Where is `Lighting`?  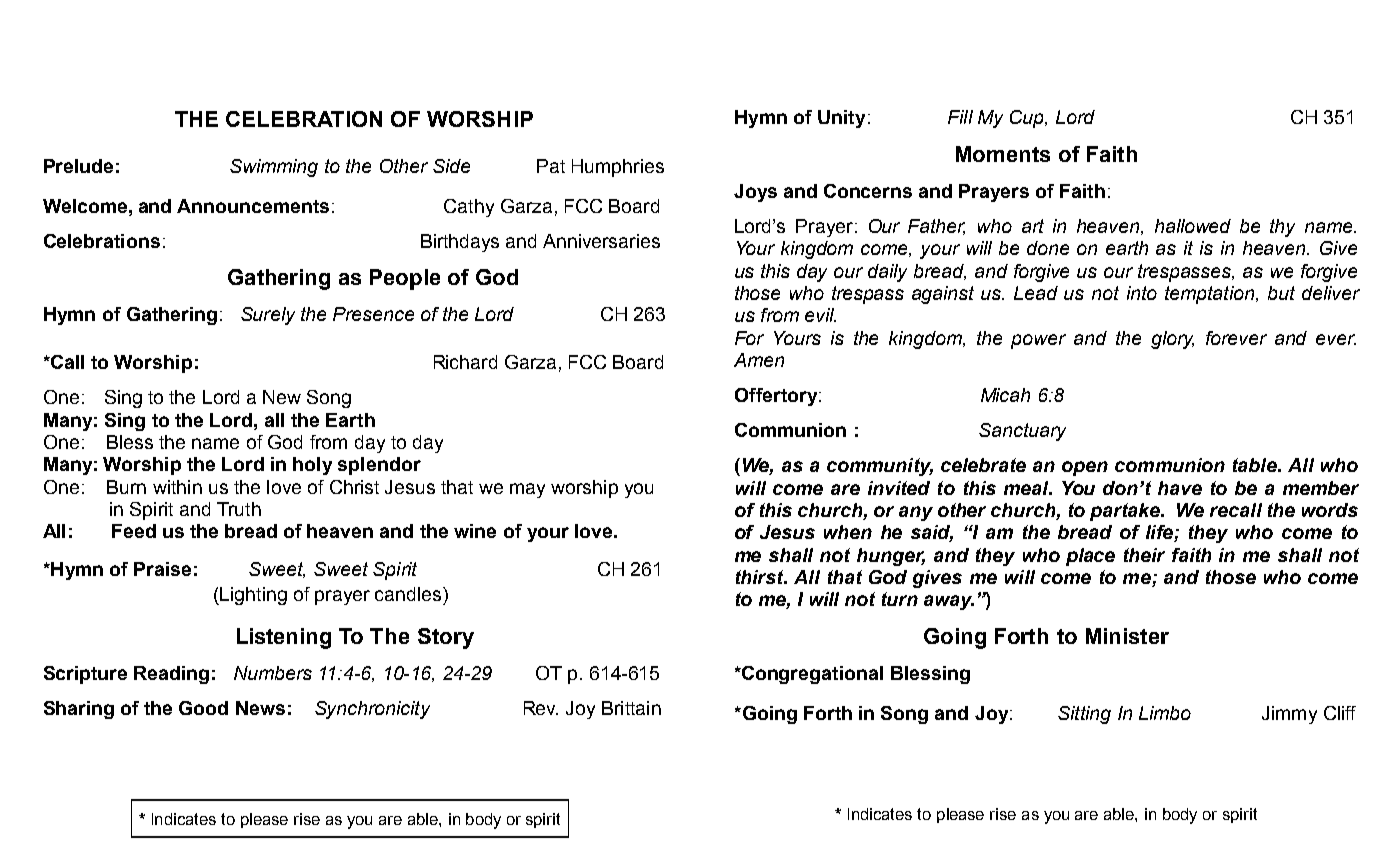
Lighting is located at coordinates (252, 596).
